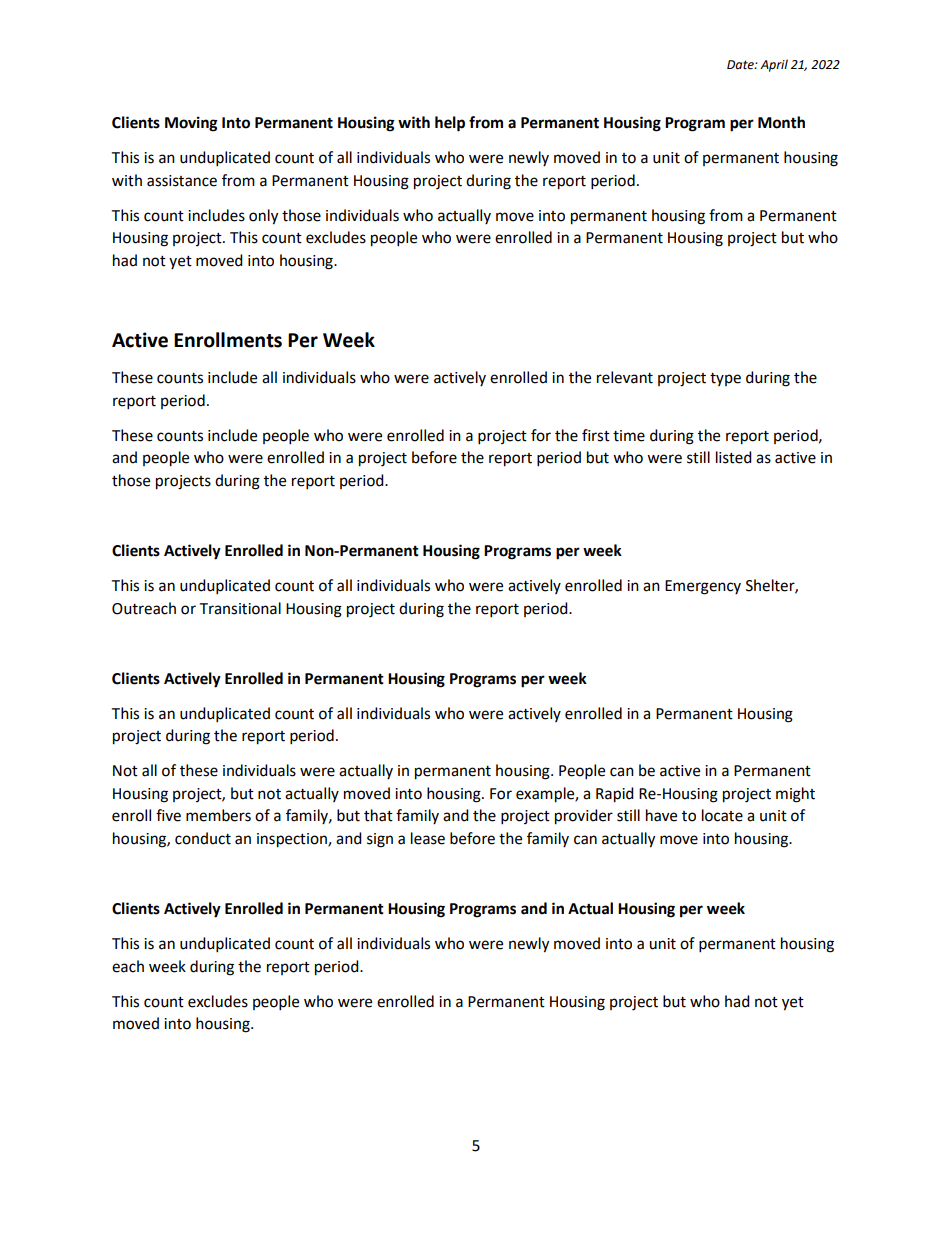 The image size is (952, 1233). Describe the element at coordinates (240, 608) in the document. I see `Transitional` at that location.
